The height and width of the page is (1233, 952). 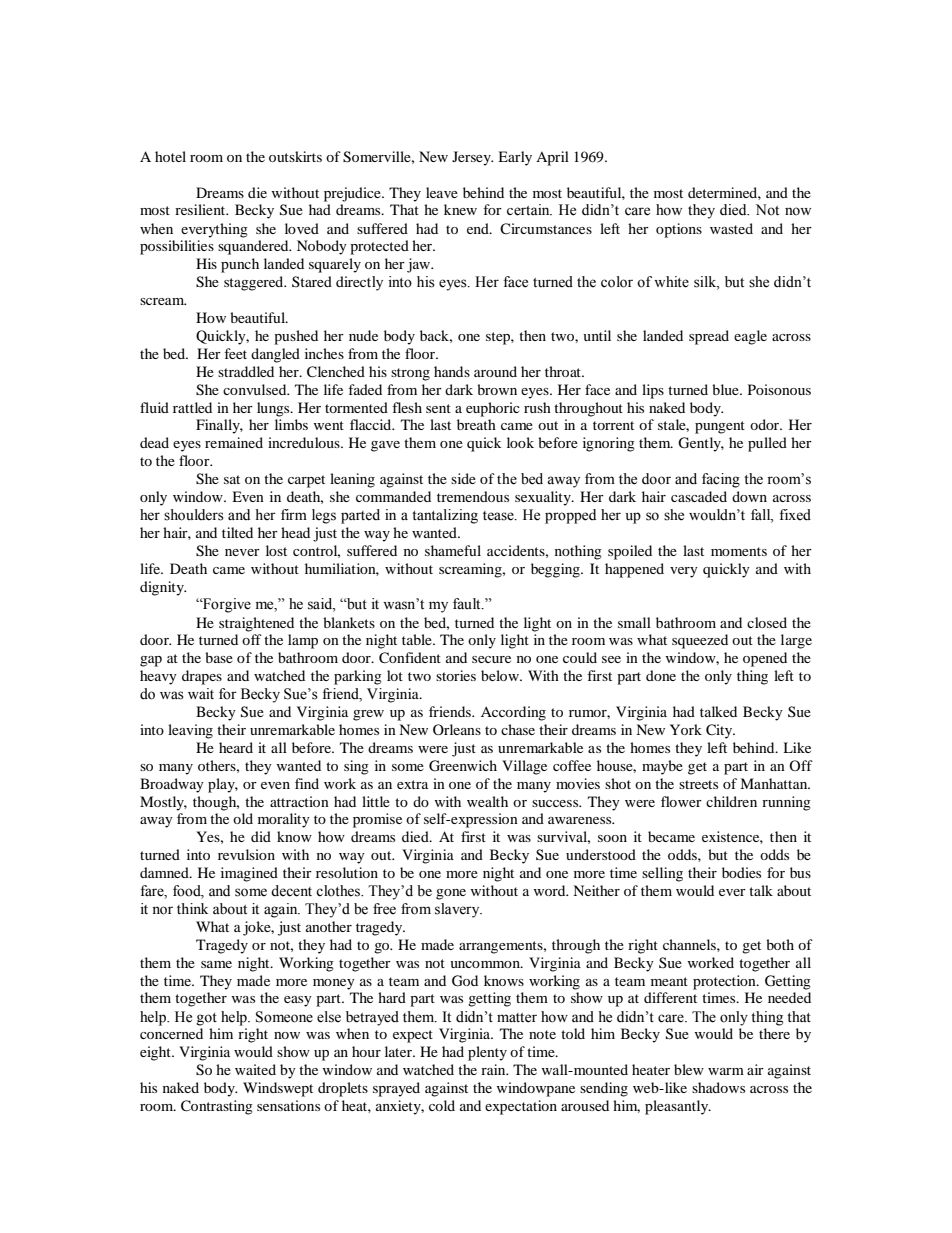 What do you see at coordinates (201, 209) in the page?
I see `resilient` at bounding box center [201, 209].
